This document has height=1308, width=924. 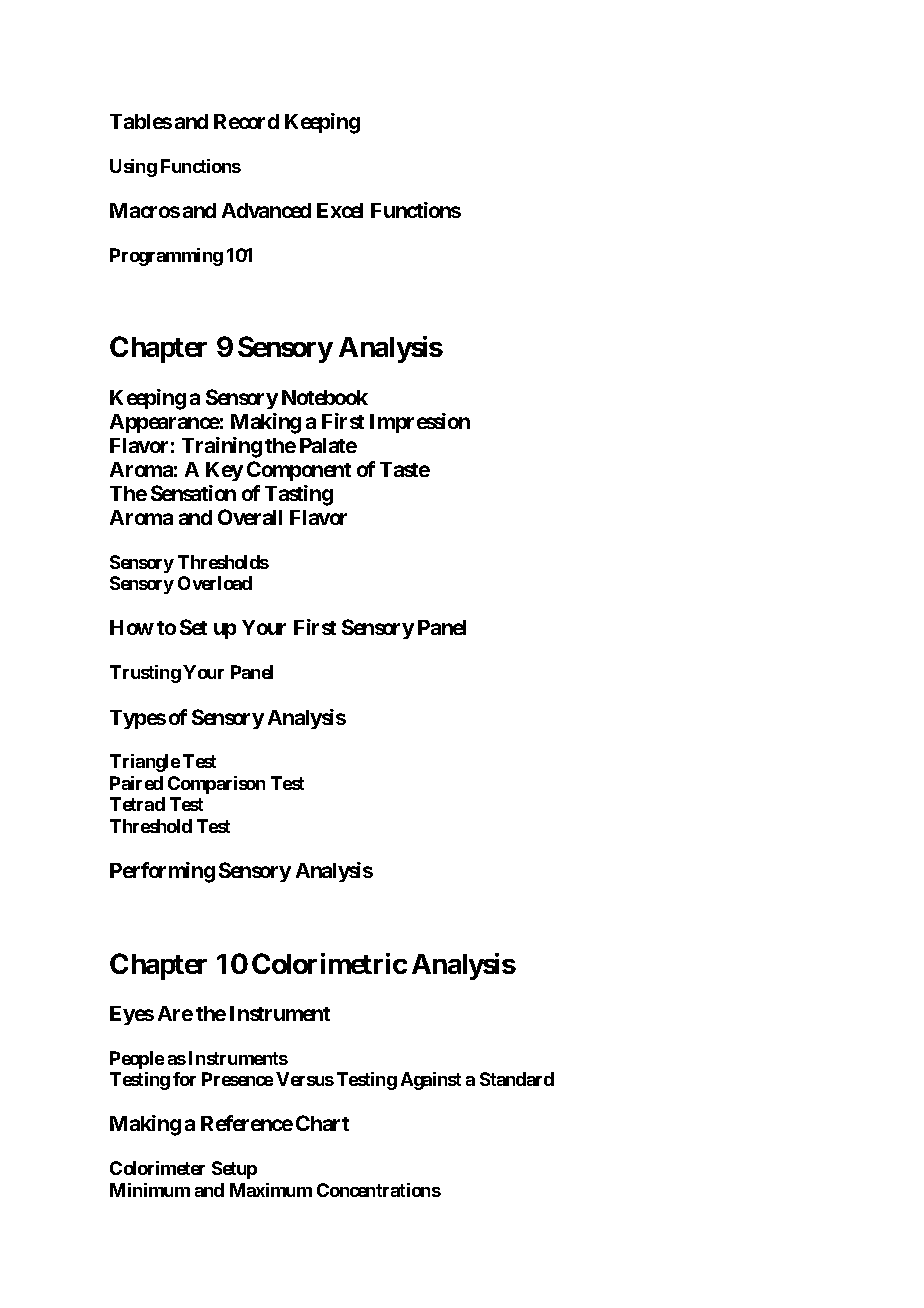 What do you see at coordinates (340, 210) in the document?
I see `Excel` at bounding box center [340, 210].
